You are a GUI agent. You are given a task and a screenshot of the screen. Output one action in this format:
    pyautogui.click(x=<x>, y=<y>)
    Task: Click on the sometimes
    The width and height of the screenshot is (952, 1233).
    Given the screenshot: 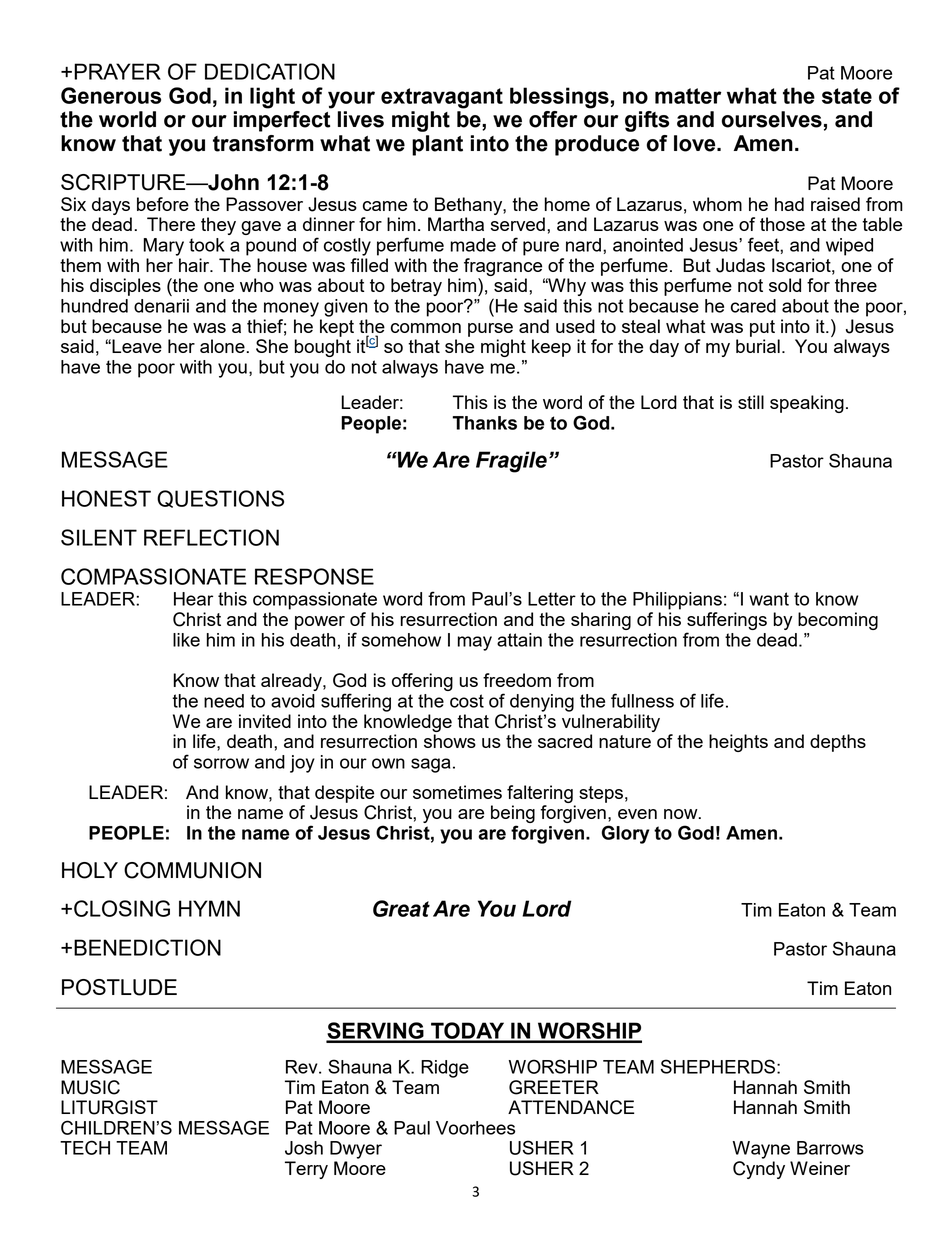 What is the action you would take?
    pyautogui.click(x=457, y=792)
